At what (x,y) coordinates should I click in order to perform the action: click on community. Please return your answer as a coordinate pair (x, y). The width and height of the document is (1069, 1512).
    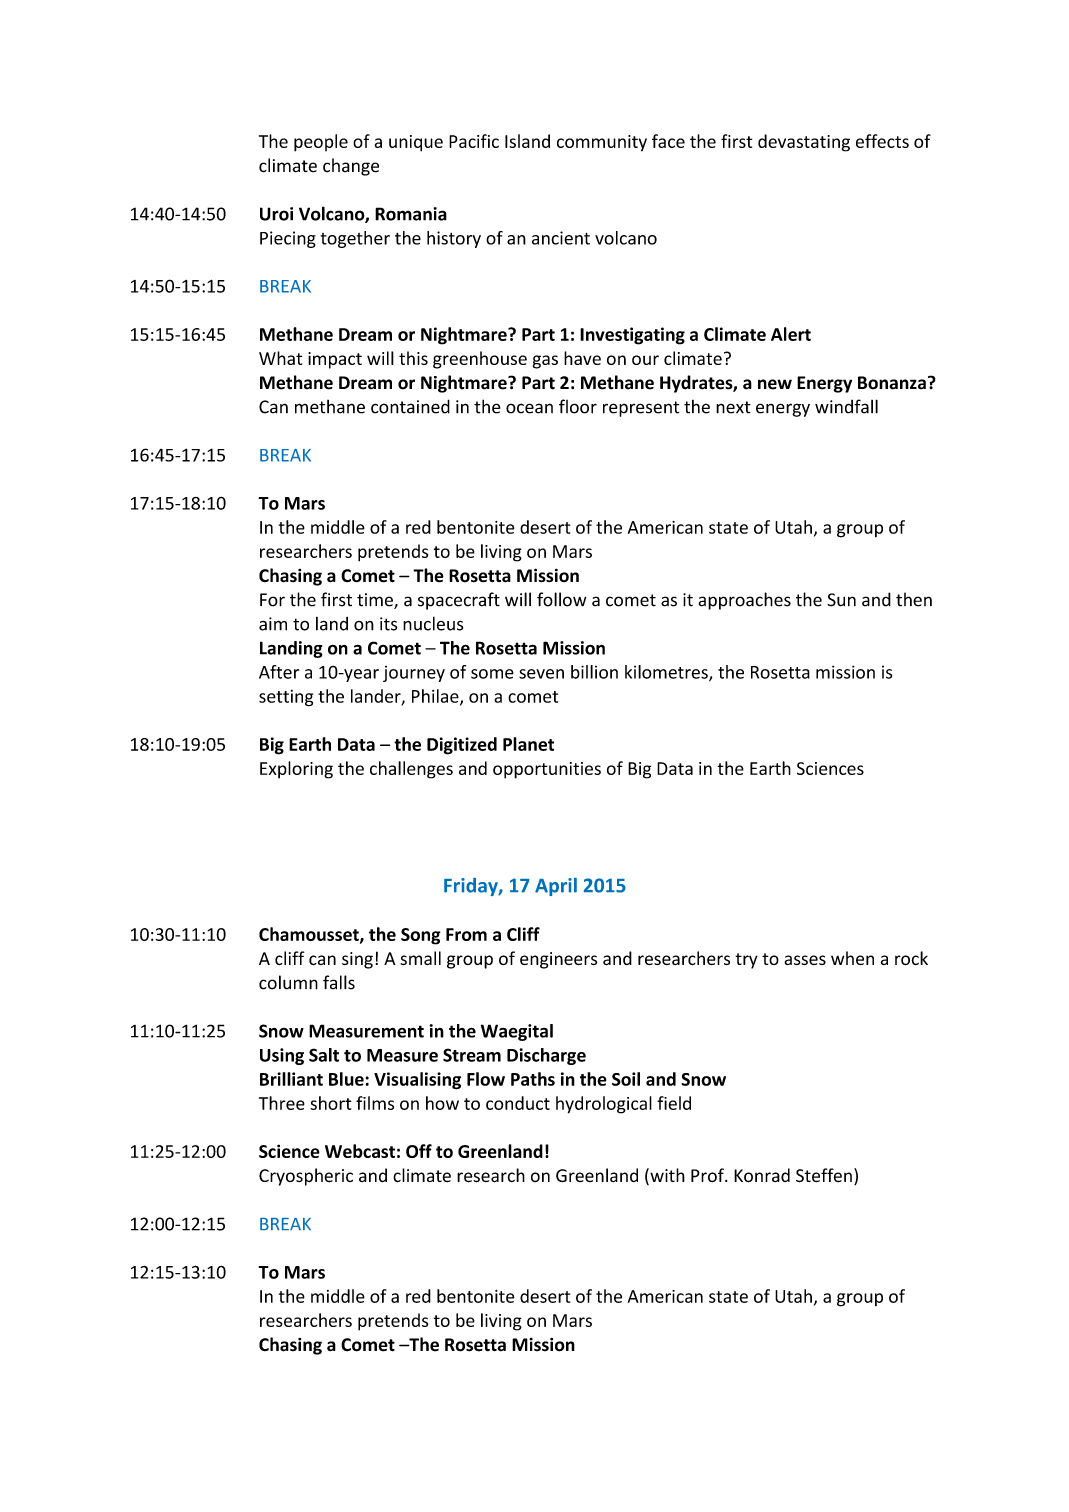
    Looking at the image, I should click on (602, 143).
